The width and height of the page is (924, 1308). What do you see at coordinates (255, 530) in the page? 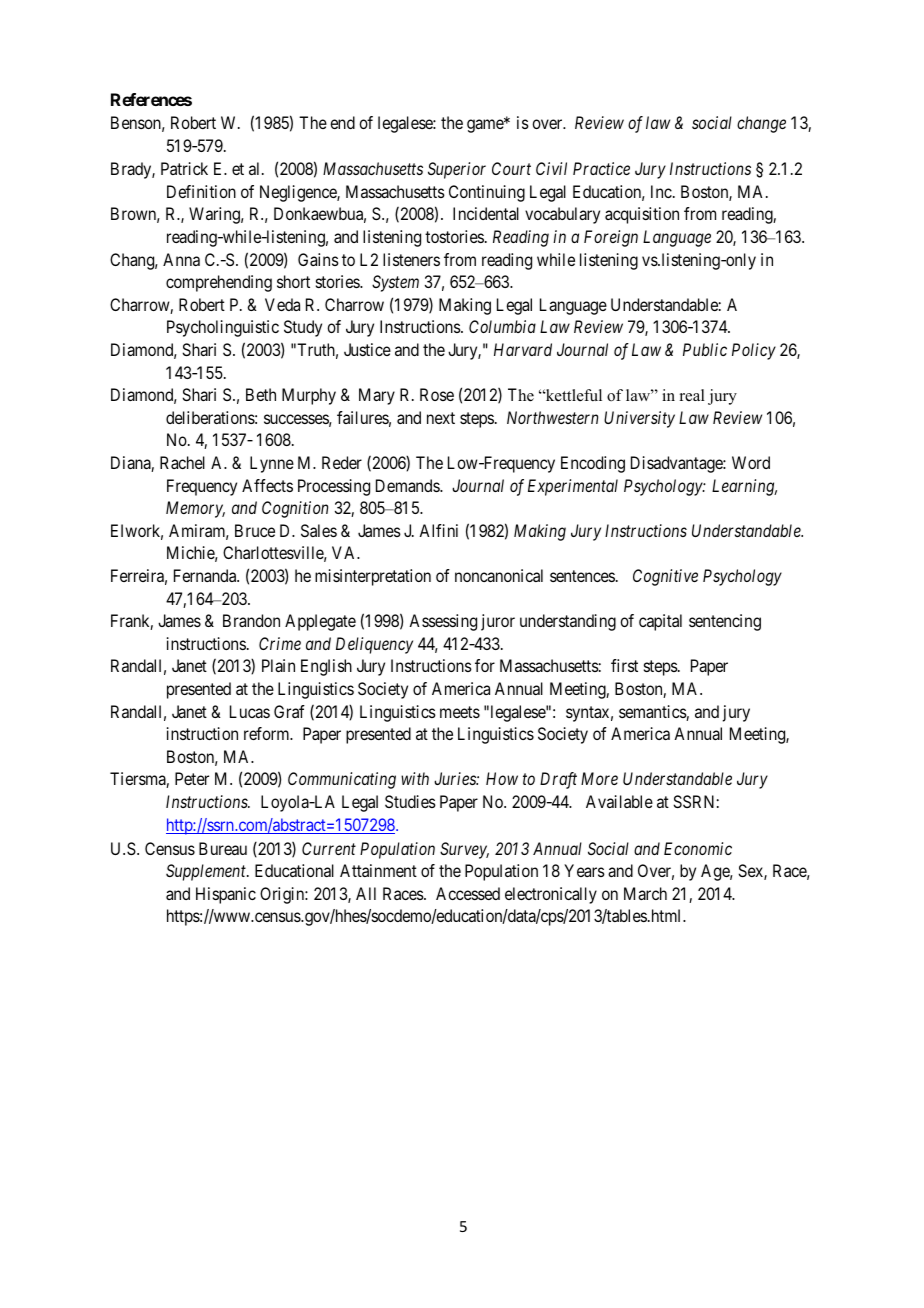
I see `Bruce` at bounding box center [255, 530].
